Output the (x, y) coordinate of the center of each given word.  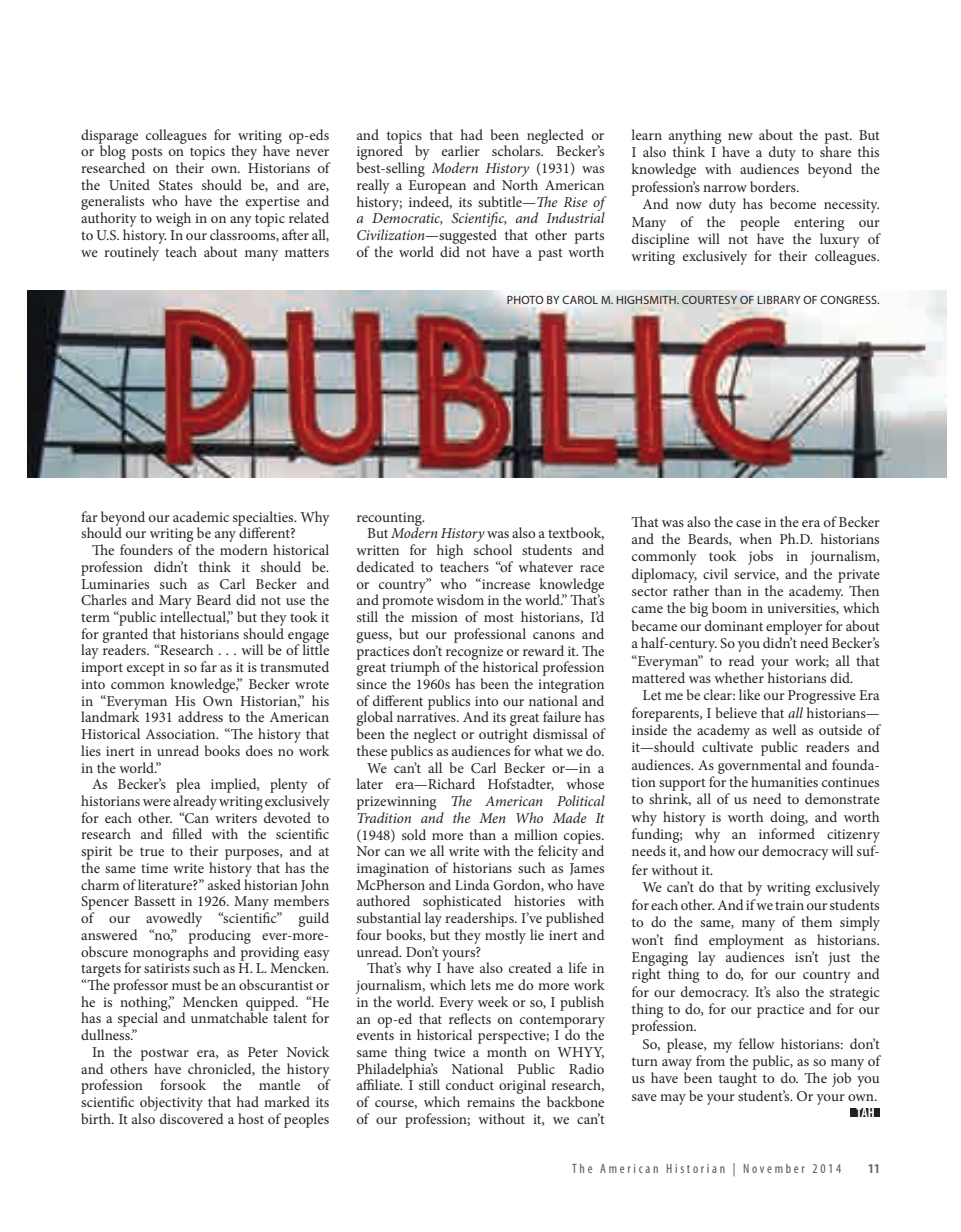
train (789, 905)
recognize (474, 654)
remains (491, 1102)
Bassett (155, 901)
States (176, 185)
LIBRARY (779, 300)
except (146, 669)
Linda (472, 884)
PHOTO (525, 300)
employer (794, 627)
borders (774, 186)
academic (201, 516)
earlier (461, 150)
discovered (192, 1118)
